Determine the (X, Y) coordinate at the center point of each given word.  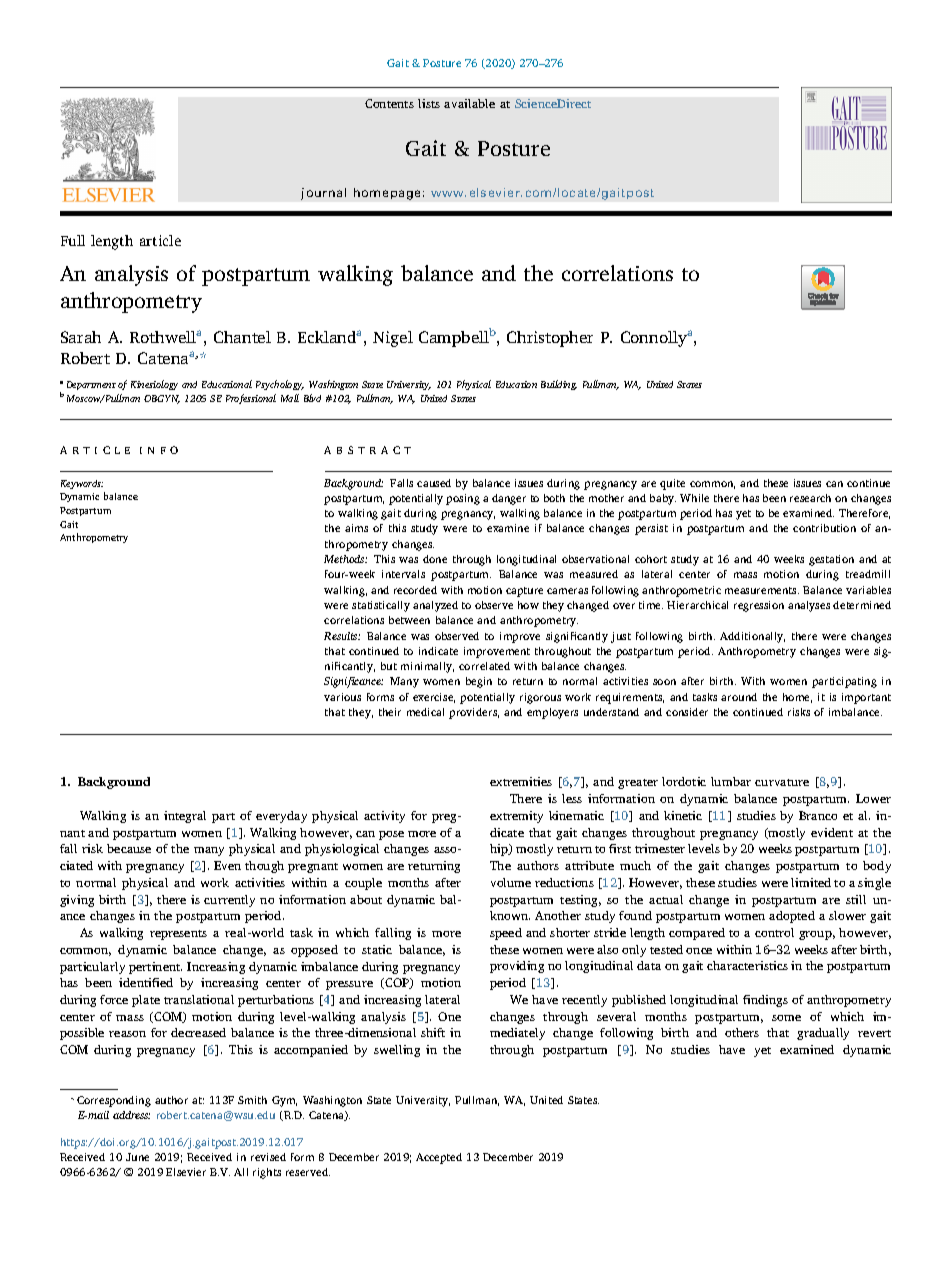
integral (185, 817)
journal (323, 194)
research (810, 498)
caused (434, 483)
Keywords (82, 484)
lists (429, 103)
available (469, 103)
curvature (782, 782)
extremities (521, 781)
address (131, 1115)
